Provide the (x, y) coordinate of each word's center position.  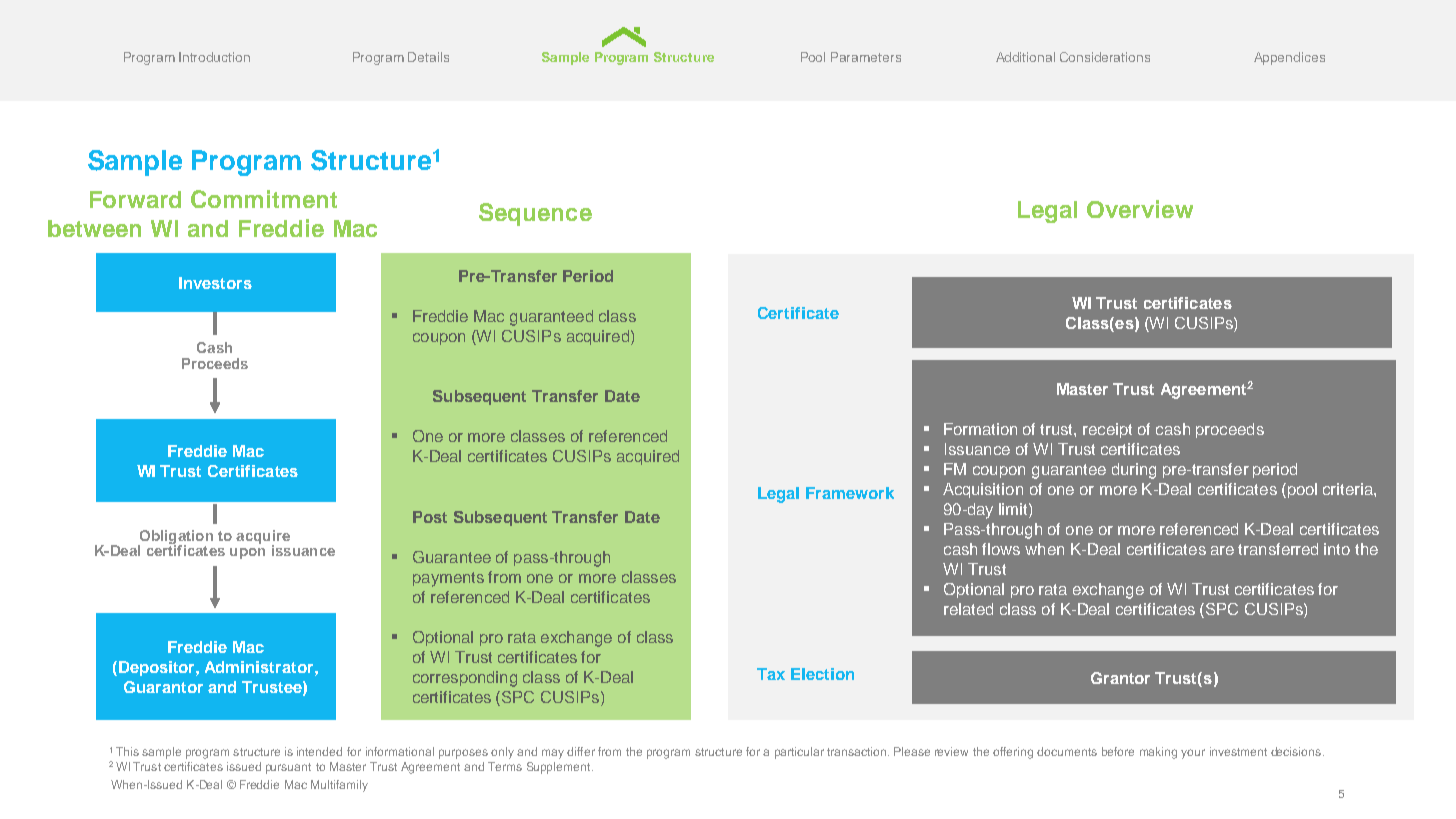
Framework (850, 493)
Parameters (866, 57)
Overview (1140, 209)
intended (319, 751)
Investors (215, 283)
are (1222, 550)
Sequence (535, 214)
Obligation (175, 538)
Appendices (1289, 58)
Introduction (214, 57)
